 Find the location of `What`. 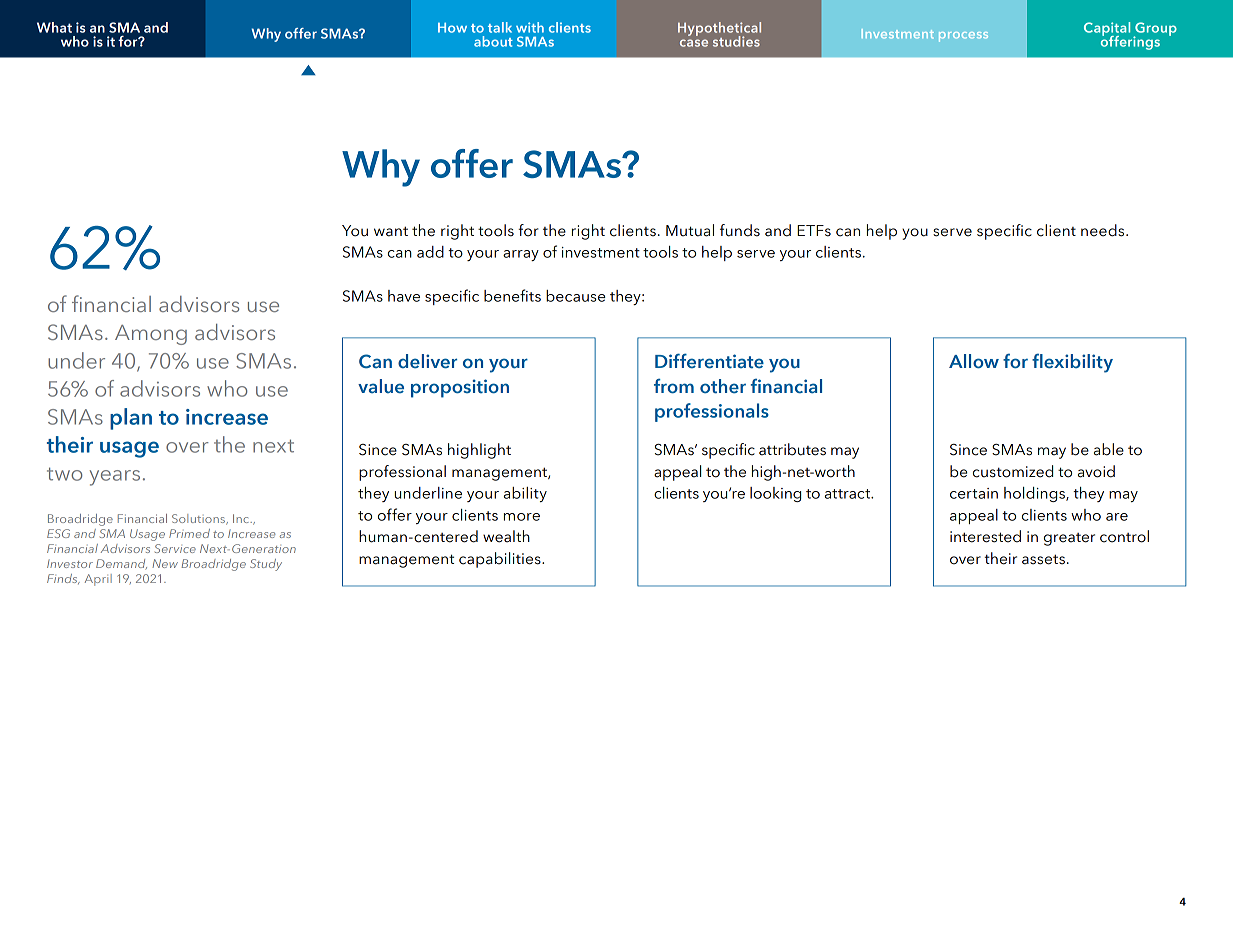

What is located at coordinates (54, 27).
